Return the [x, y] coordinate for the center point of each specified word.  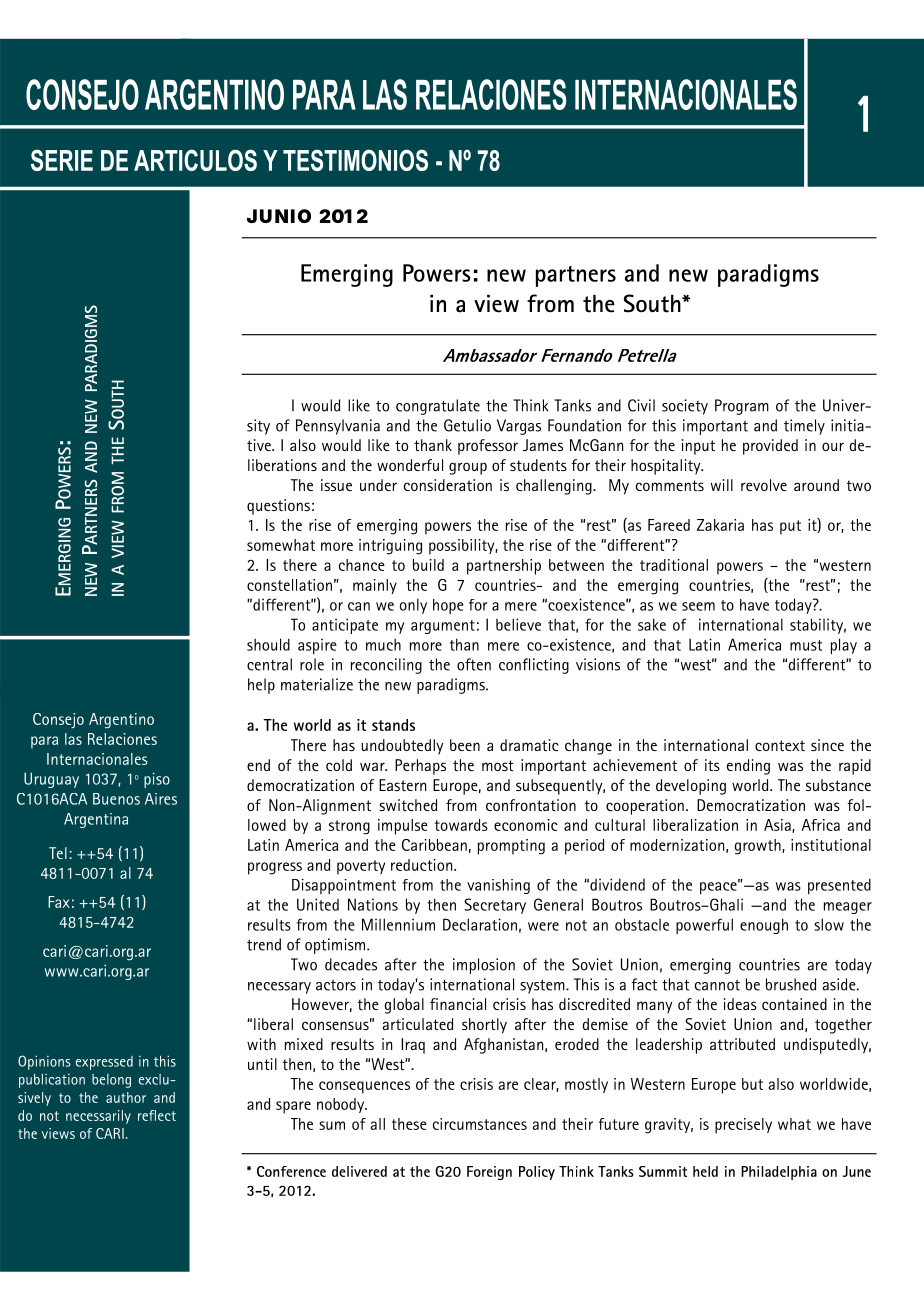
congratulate [438, 407]
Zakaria [720, 525]
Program [742, 407]
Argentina [96, 820]
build [428, 565]
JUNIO [279, 216]
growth [758, 847]
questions [278, 507]
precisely [743, 1126]
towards [461, 825]
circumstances [480, 1124]
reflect [157, 1115]
